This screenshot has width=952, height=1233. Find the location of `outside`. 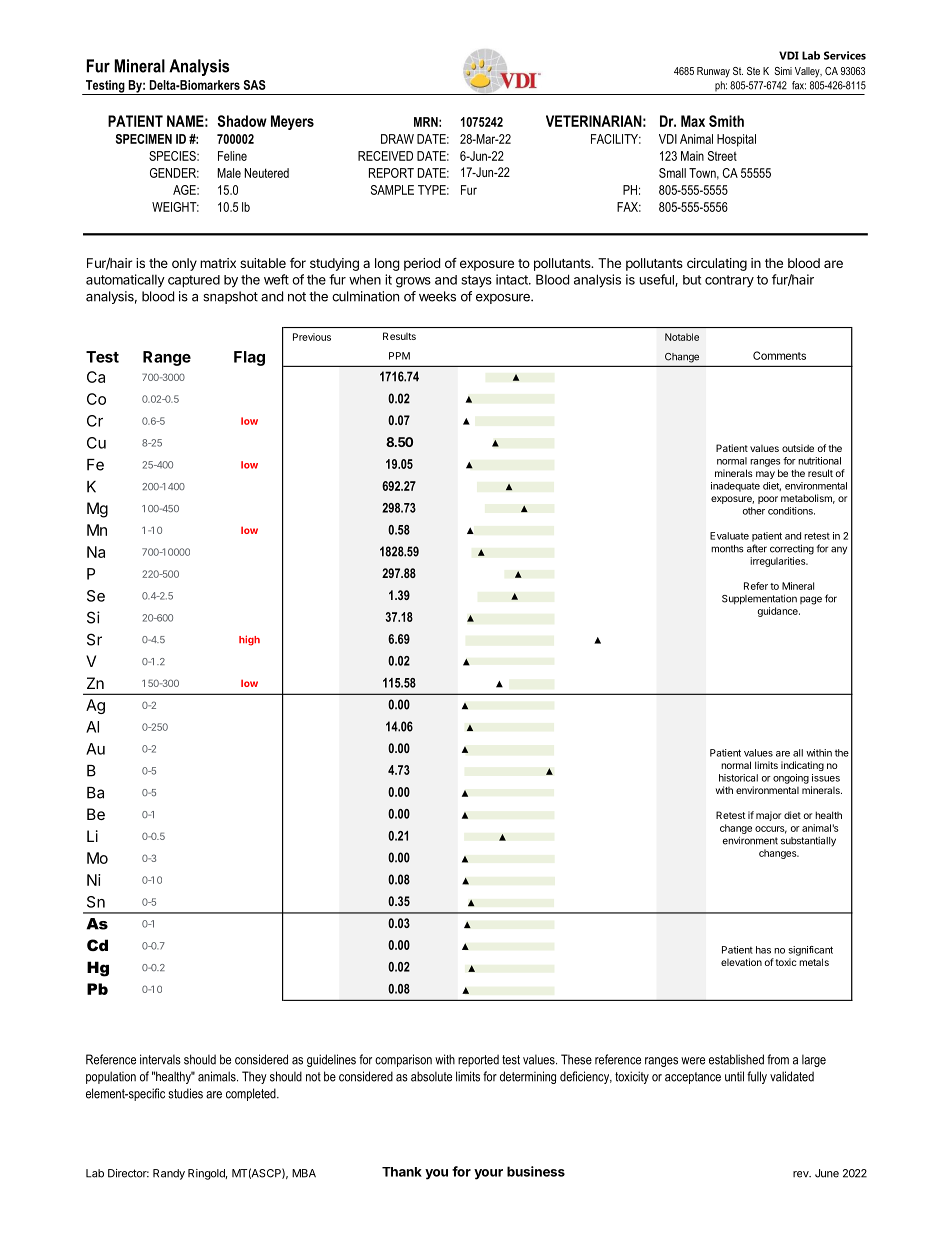

outside is located at coordinates (798, 448).
